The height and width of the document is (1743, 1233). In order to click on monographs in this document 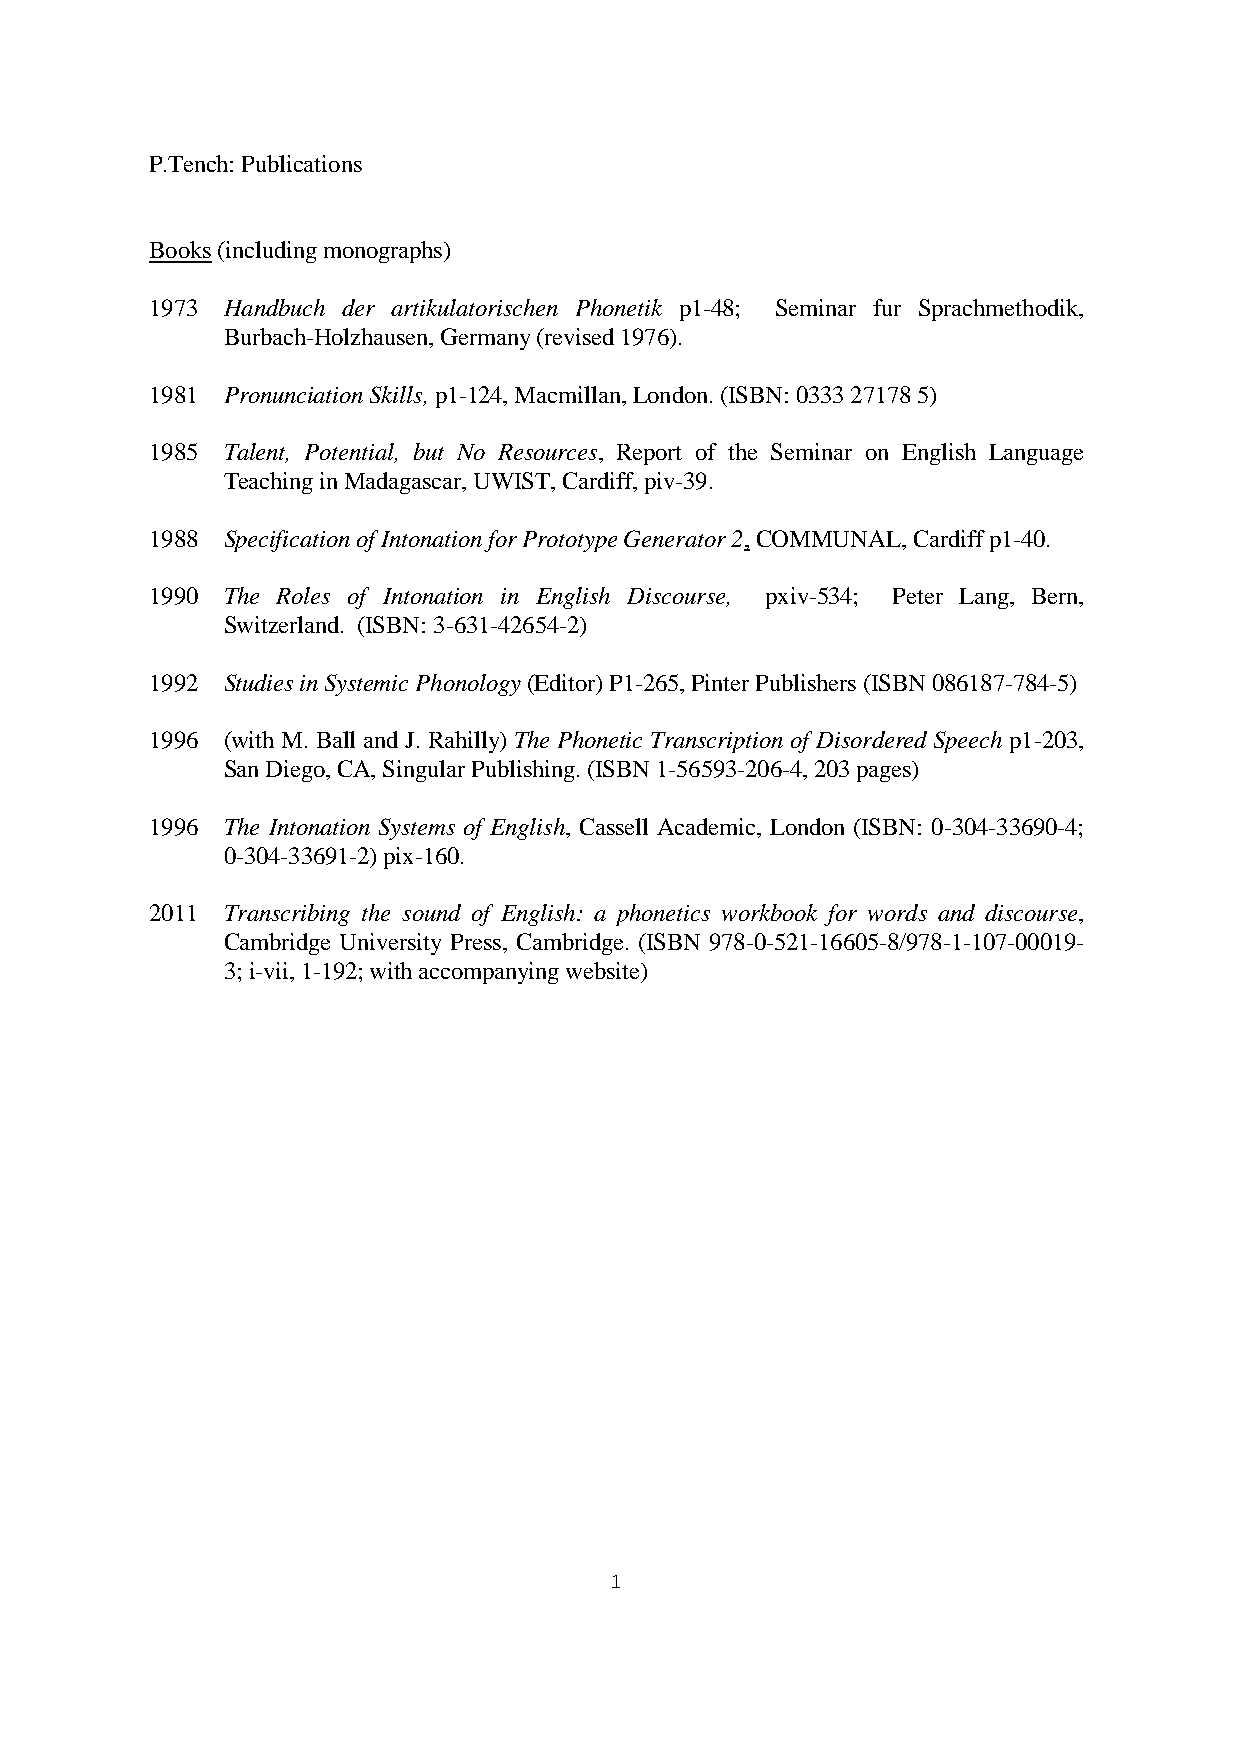, I will do `click(383, 252)`.
